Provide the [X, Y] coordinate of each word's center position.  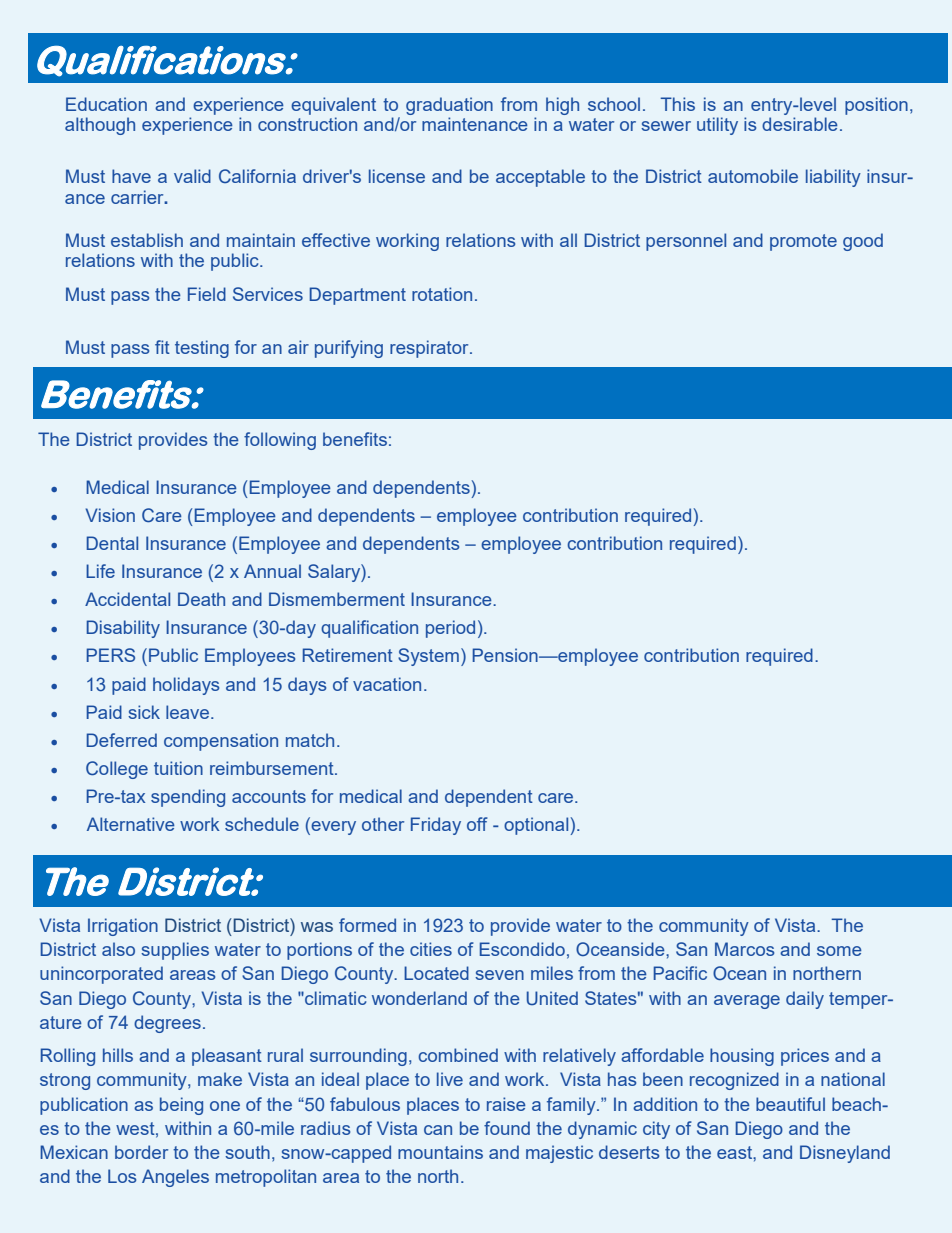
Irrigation [123, 927]
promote [803, 242]
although [100, 126]
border [141, 1152]
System [428, 657]
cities [431, 949]
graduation [449, 106]
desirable [800, 124]
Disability [123, 629]
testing [202, 349]
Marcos [744, 949]
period [450, 629]
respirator [430, 349]
